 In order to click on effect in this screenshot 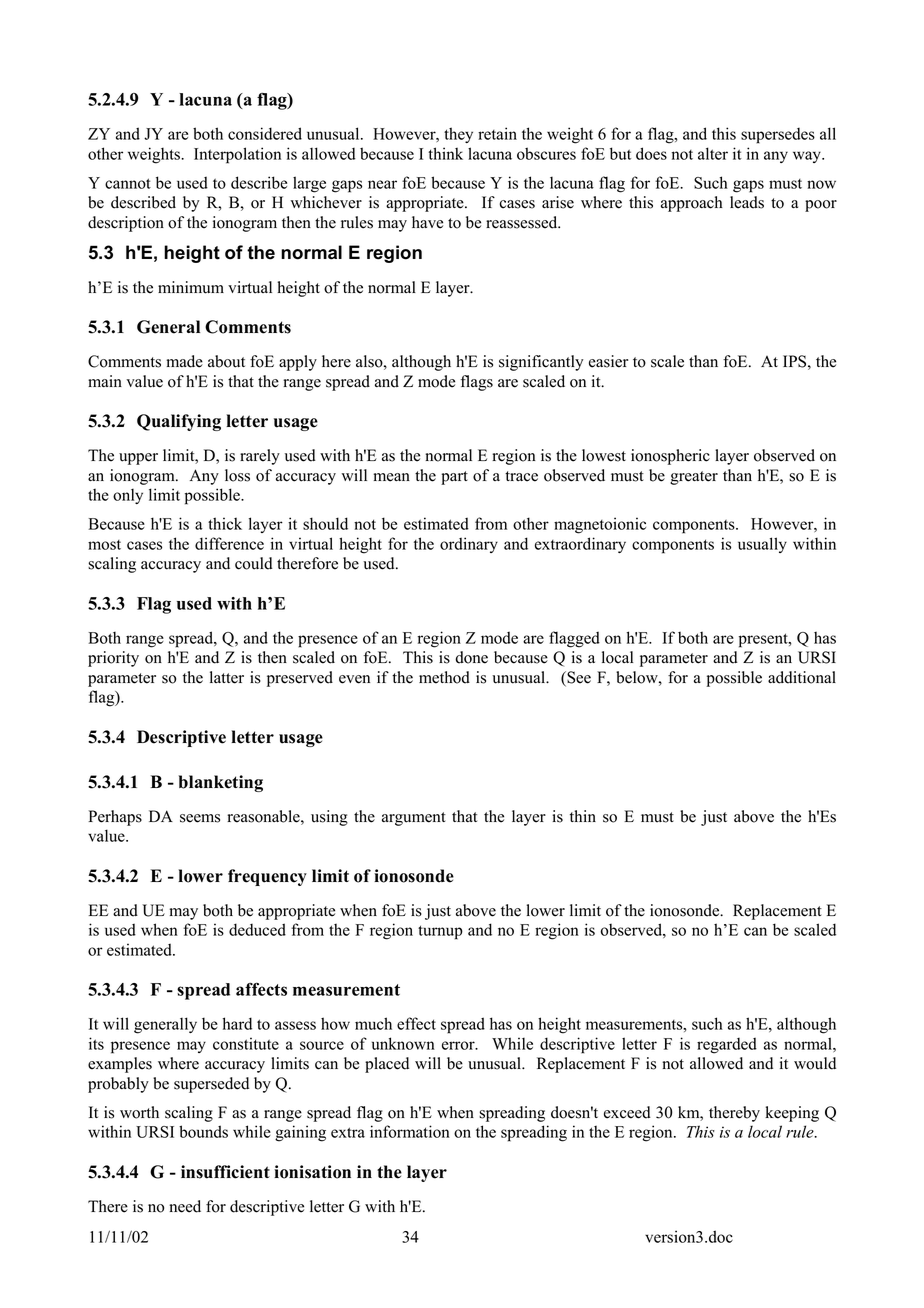, I will do `click(416, 1023)`.
